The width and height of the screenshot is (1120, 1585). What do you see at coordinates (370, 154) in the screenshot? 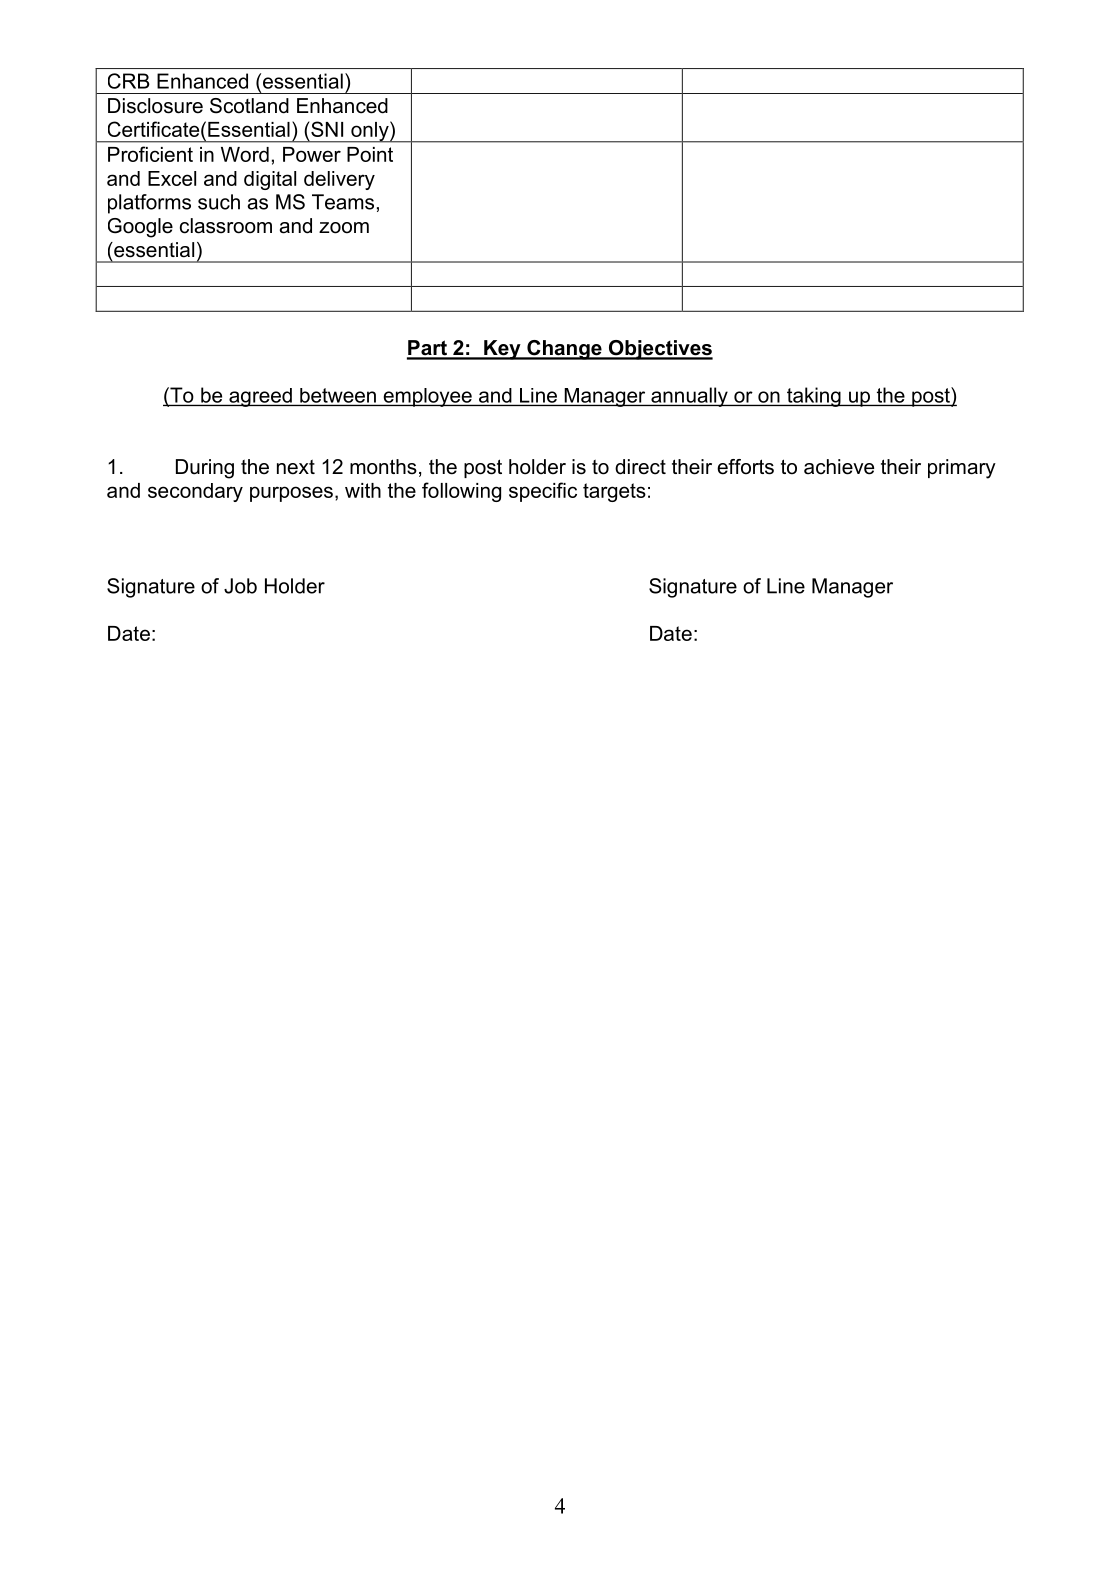
I see `Point` at bounding box center [370, 154].
